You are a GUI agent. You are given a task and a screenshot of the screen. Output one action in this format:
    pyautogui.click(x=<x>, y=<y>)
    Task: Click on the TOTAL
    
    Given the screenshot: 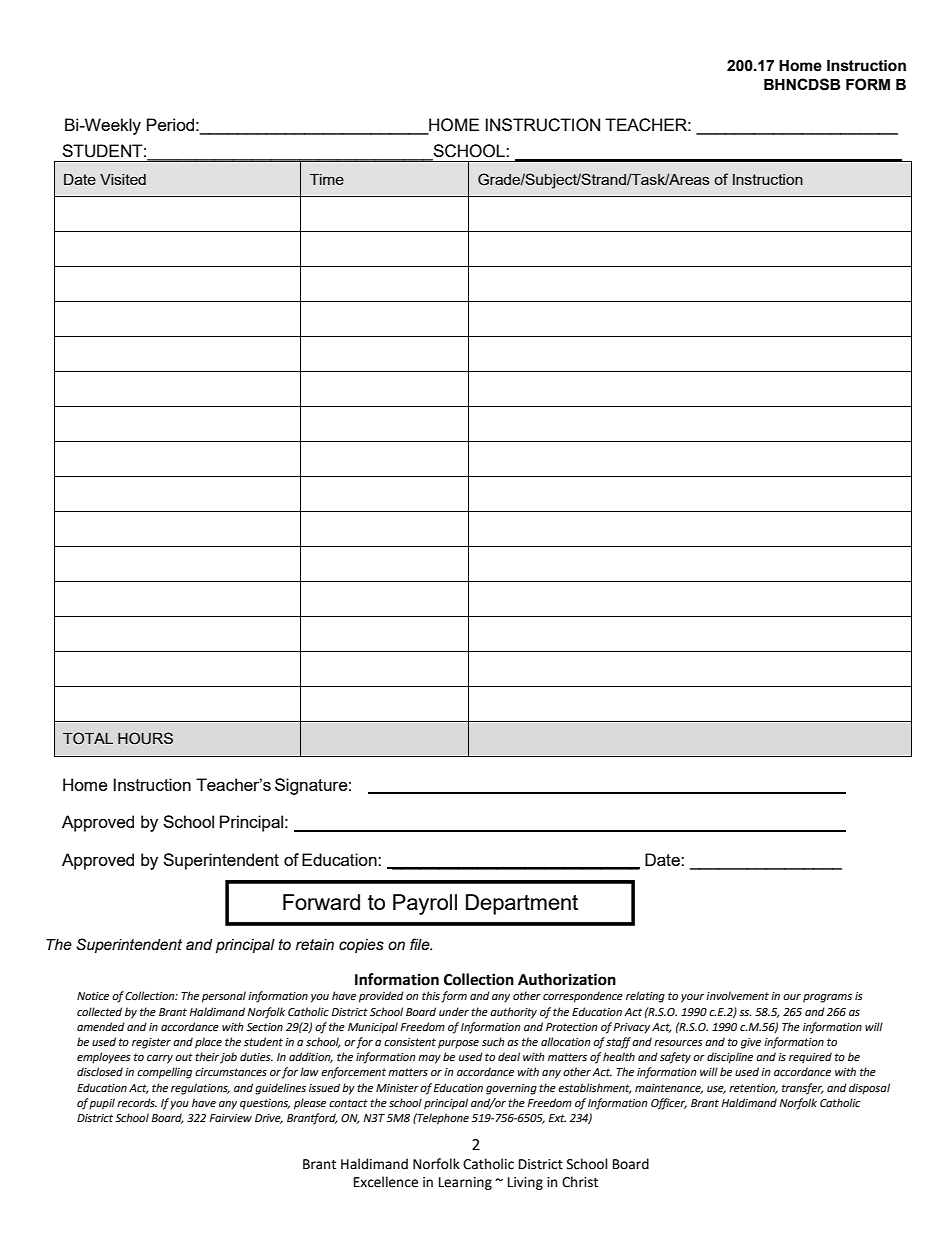 What is the action you would take?
    pyautogui.click(x=88, y=738)
